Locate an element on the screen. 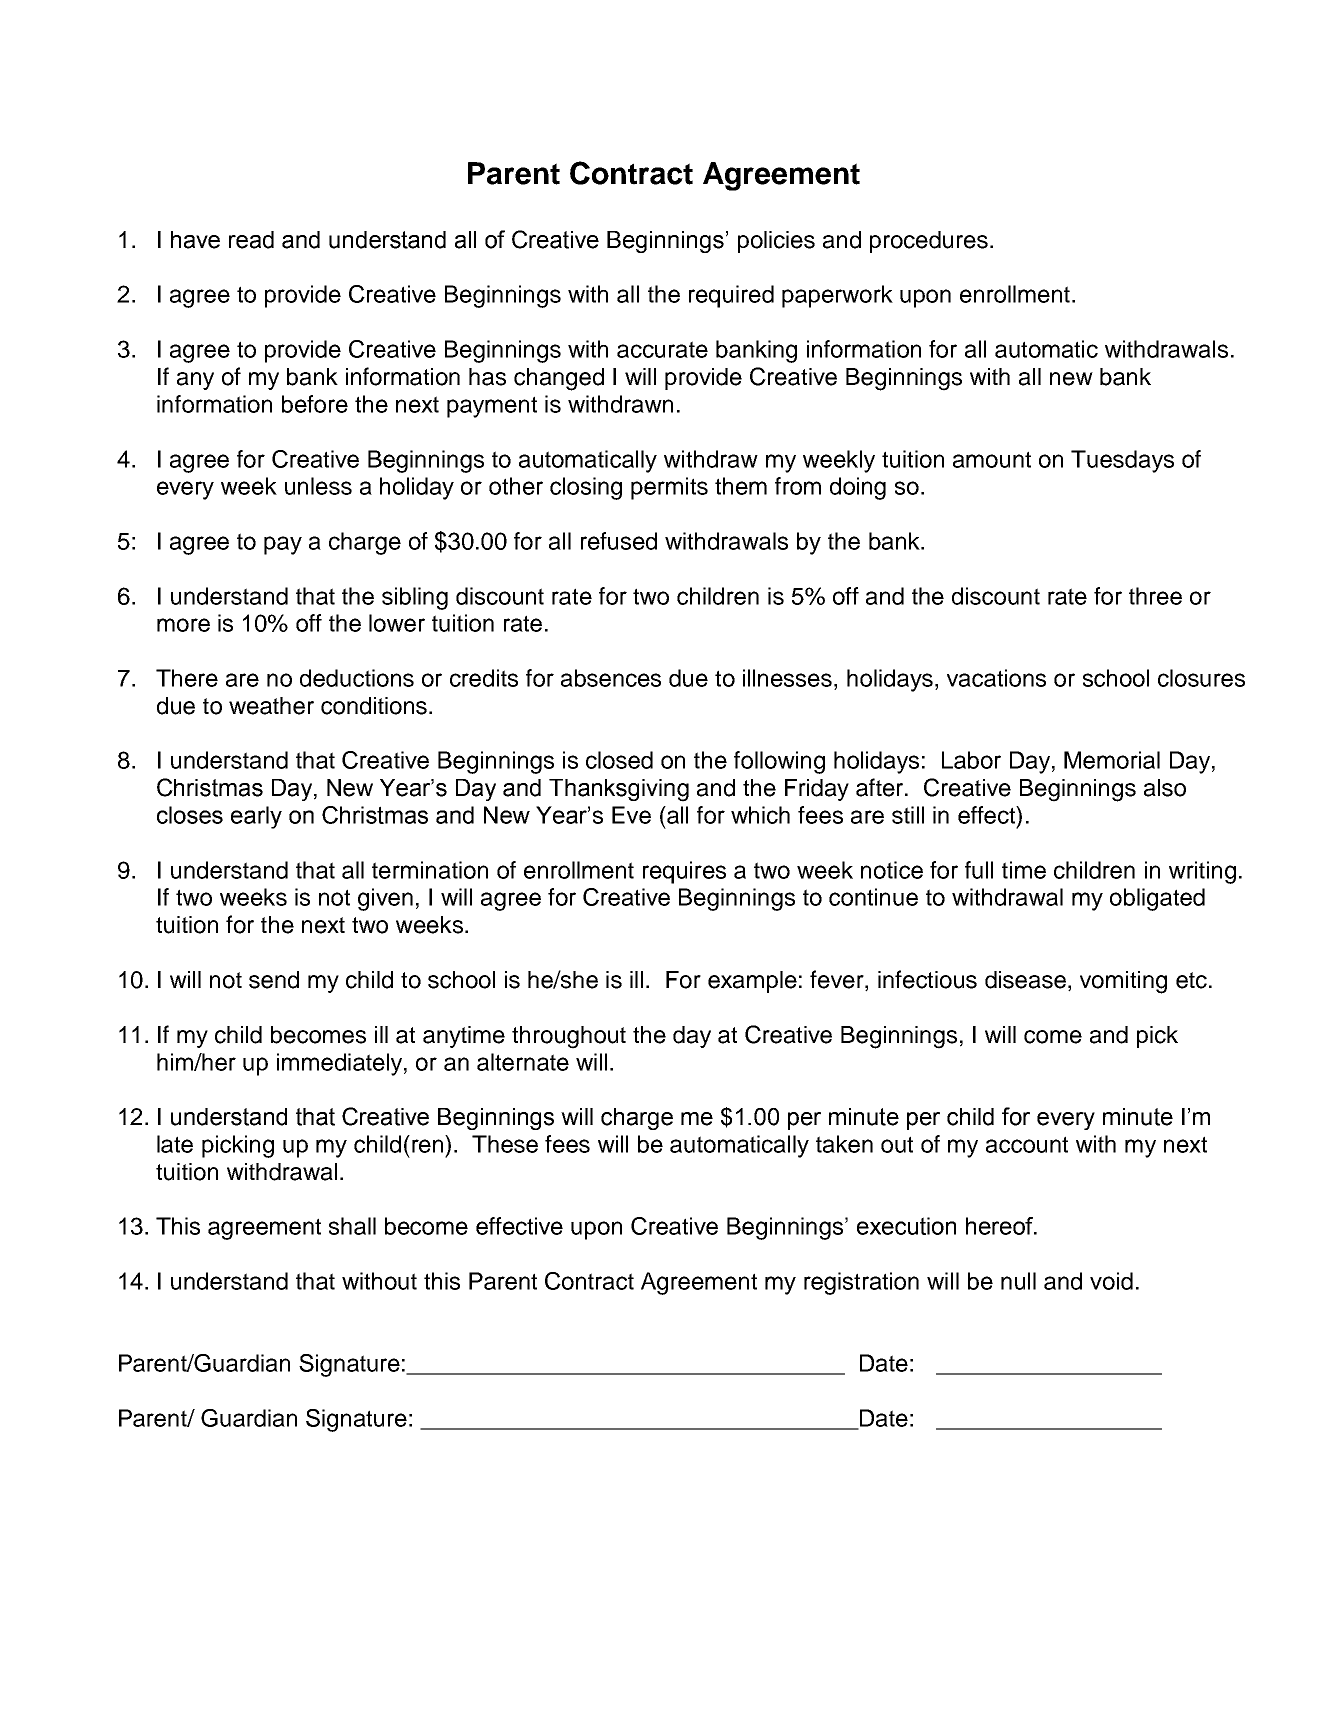 This screenshot has height=1716, width=1326. permits is located at coordinates (669, 488).
